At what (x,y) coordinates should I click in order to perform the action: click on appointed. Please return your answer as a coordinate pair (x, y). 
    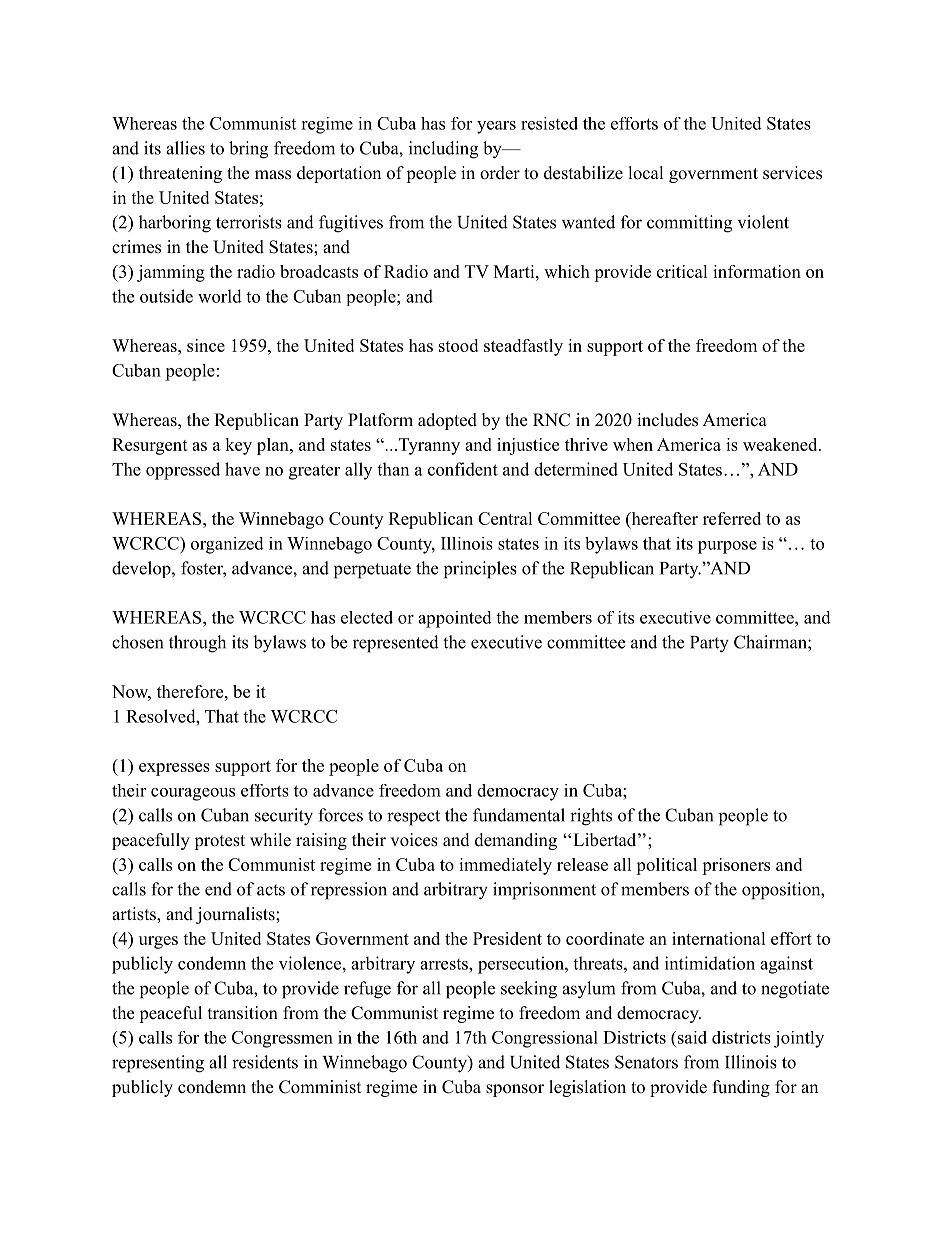
    Looking at the image, I should click on (455, 619).
